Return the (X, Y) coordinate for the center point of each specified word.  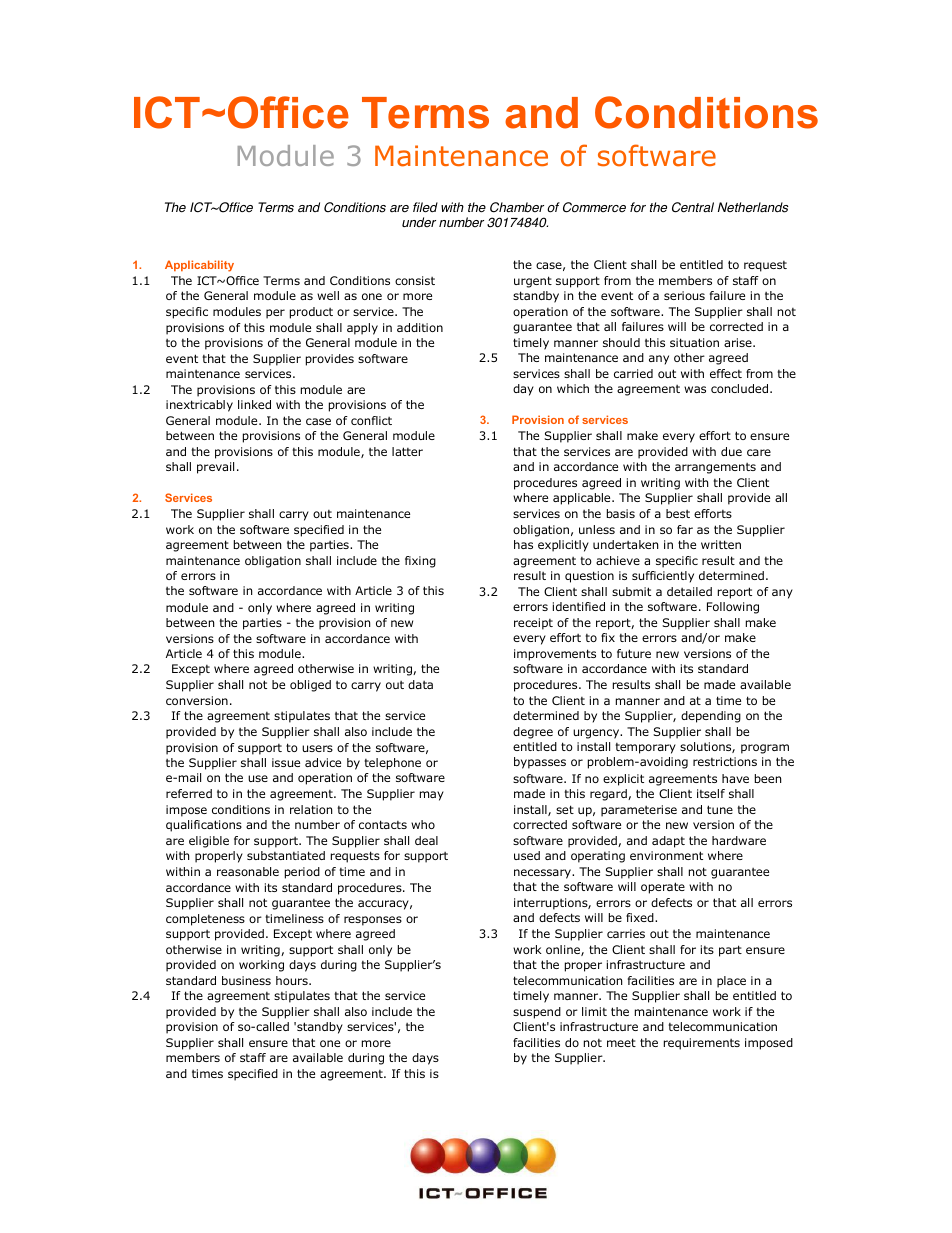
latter (407, 451)
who (423, 824)
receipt (533, 624)
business (246, 980)
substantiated (286, 855)
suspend (537, 1013)
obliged (310, 686)
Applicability (199, 266)
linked (254, 404)
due (731, 451)
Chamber (517, 207)
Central (693, 207)
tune (720, 809)
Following (733, 608)
